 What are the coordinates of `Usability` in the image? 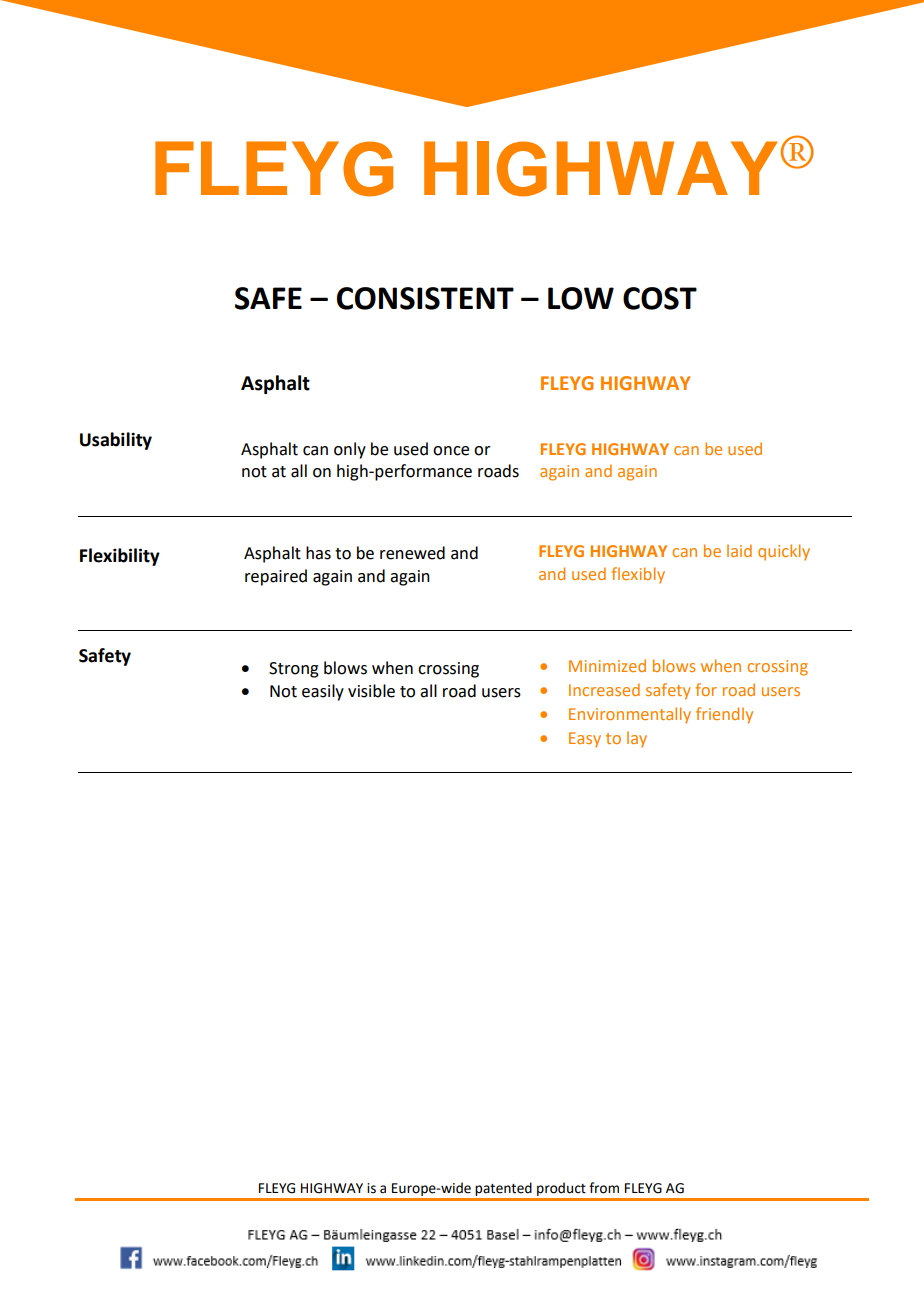 It's located at (116, 441).
